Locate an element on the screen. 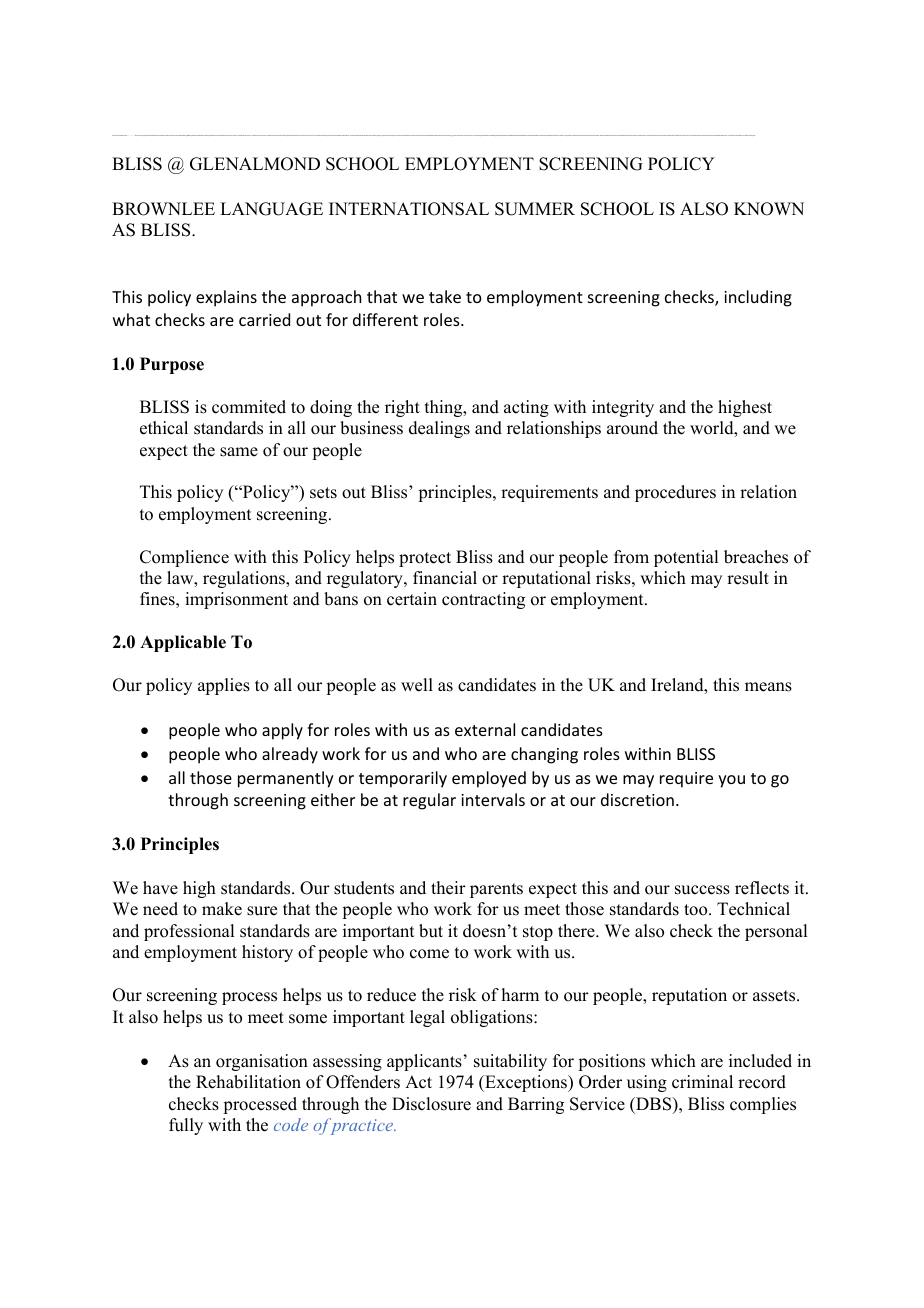 The height and width of the screenshot is (1308, 924). procedures is located at coordinates (675, 493).
